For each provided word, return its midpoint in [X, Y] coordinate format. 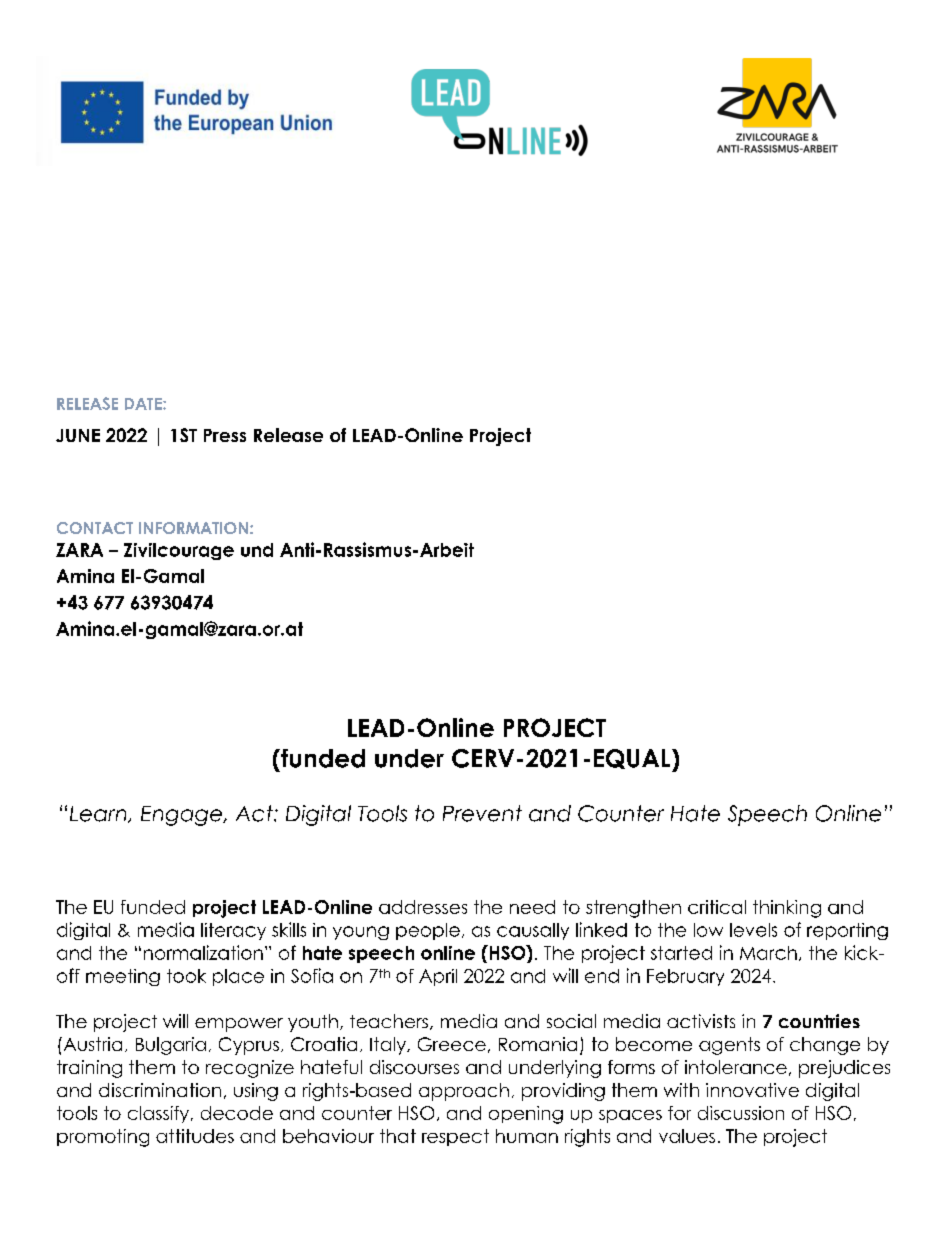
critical [717, 907]
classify [160, 1114]
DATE [144, 404]
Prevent [482, 813]
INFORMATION [193, 528]
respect [455, 1137]
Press [225, 435]
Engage [182, 816]
